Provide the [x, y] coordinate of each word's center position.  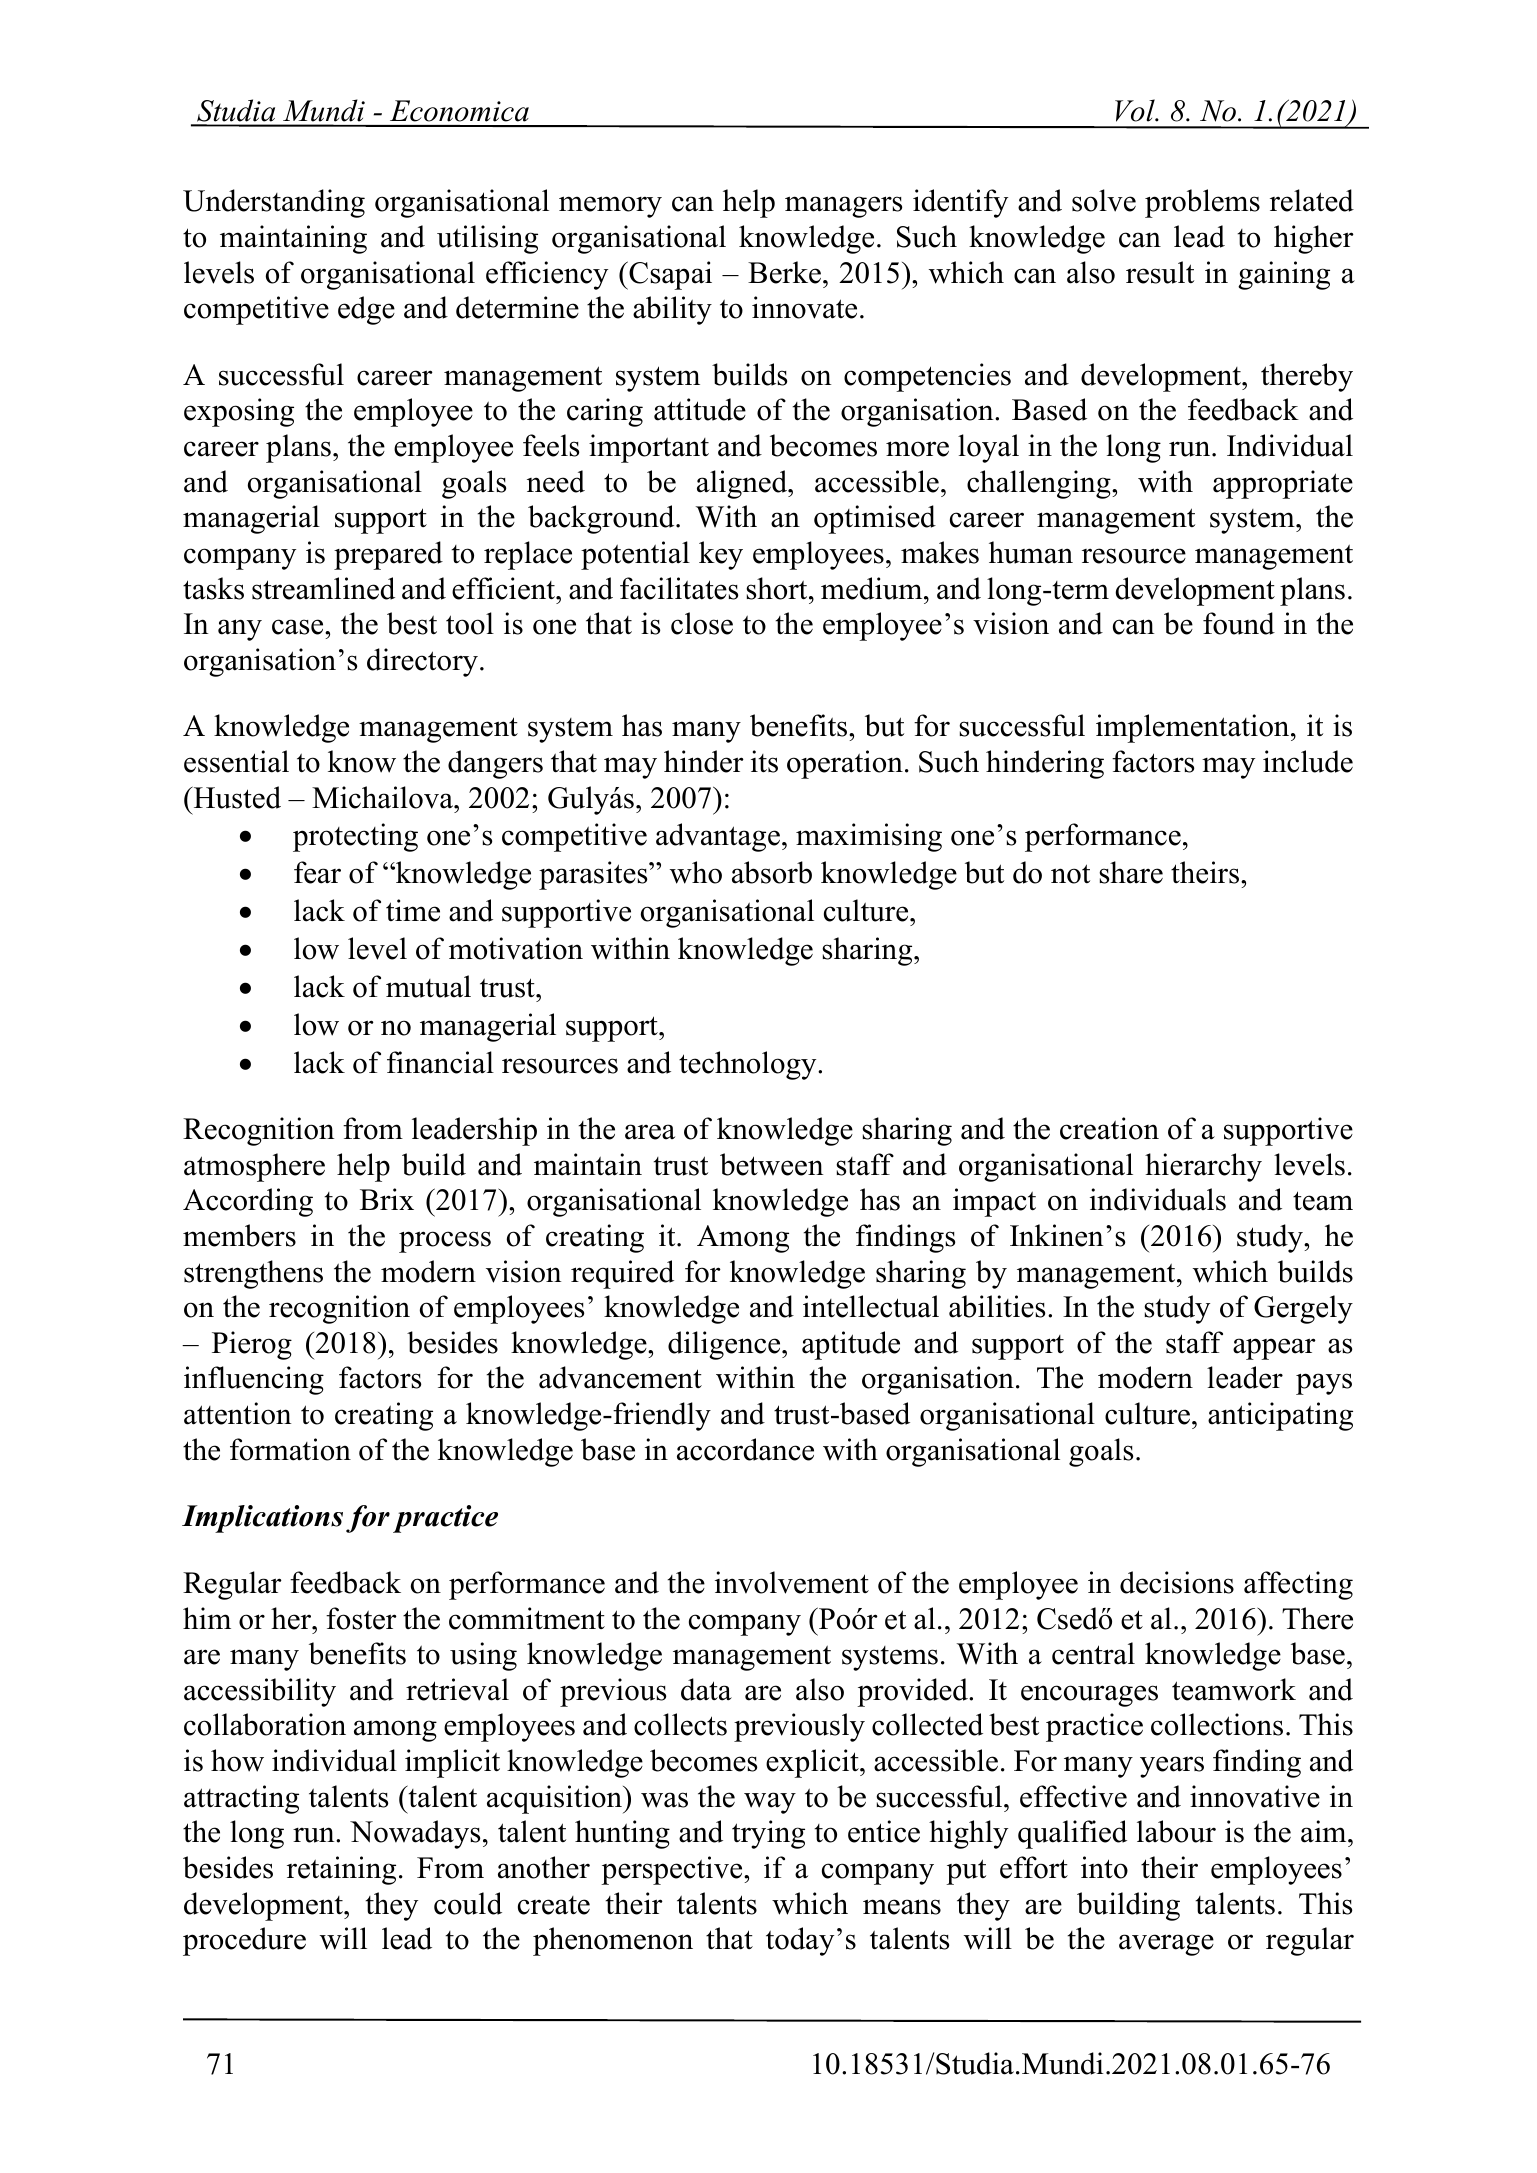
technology [749, 1065]
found [1239, 623]
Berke [786, 272]
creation [1109, 1128]
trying [768, 1834]
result [1160, 272]
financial [440, 1062]
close [702, 623]
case [299, 627]
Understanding [274, 203]
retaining [341, 1870]
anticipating [1280, 1416]
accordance [745, 1449]
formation [290, 1449]
